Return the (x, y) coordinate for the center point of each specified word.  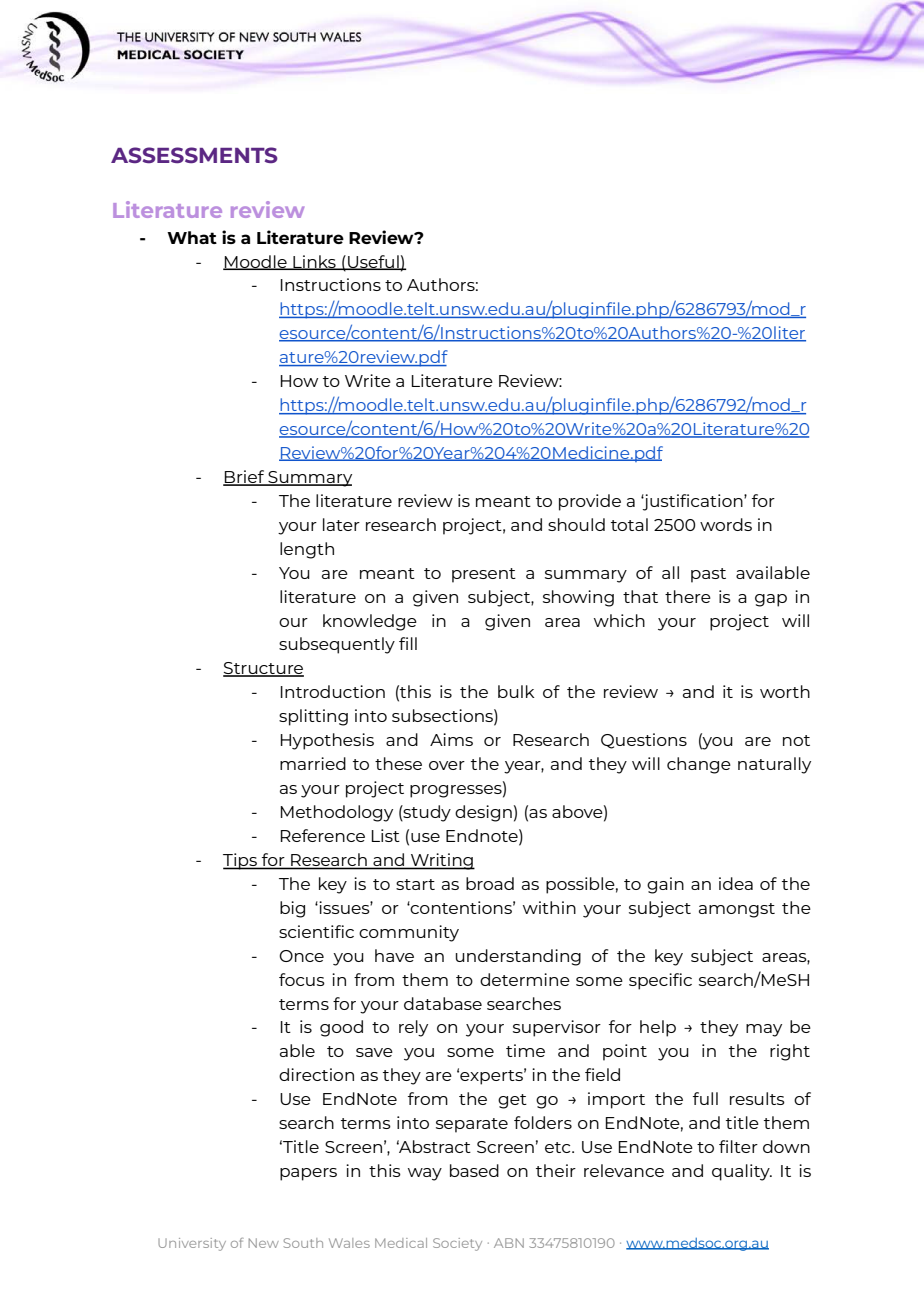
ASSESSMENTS (194, 155)
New (264, 1243)
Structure (263, 669)
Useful (373, 262)
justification (693, 502)
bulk (516, 691)
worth (785, 691)
